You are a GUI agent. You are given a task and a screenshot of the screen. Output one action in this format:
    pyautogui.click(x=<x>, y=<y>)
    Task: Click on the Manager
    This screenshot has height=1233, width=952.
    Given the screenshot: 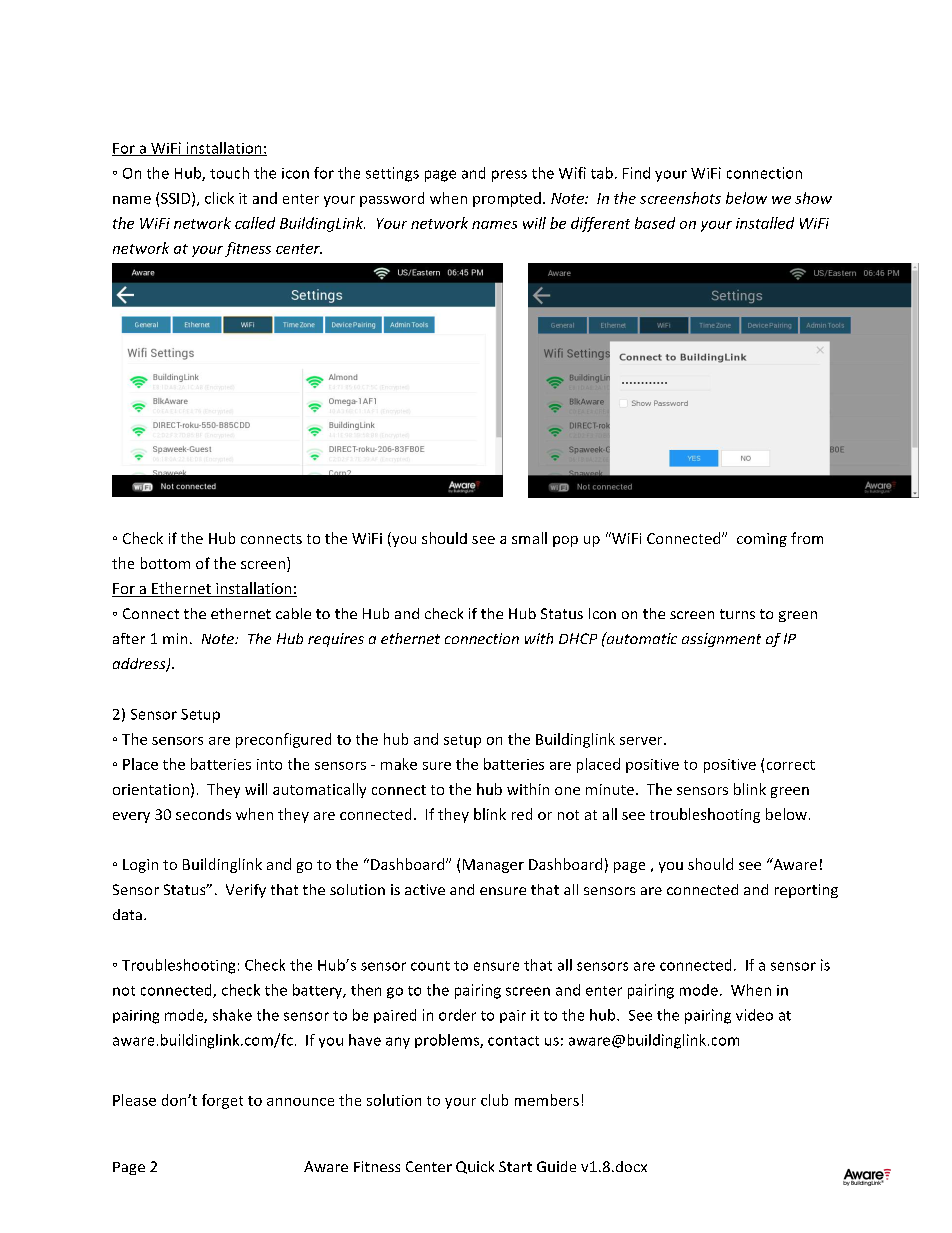 What is the action you would take?
    pyautogui.click(x=493, y=866)
